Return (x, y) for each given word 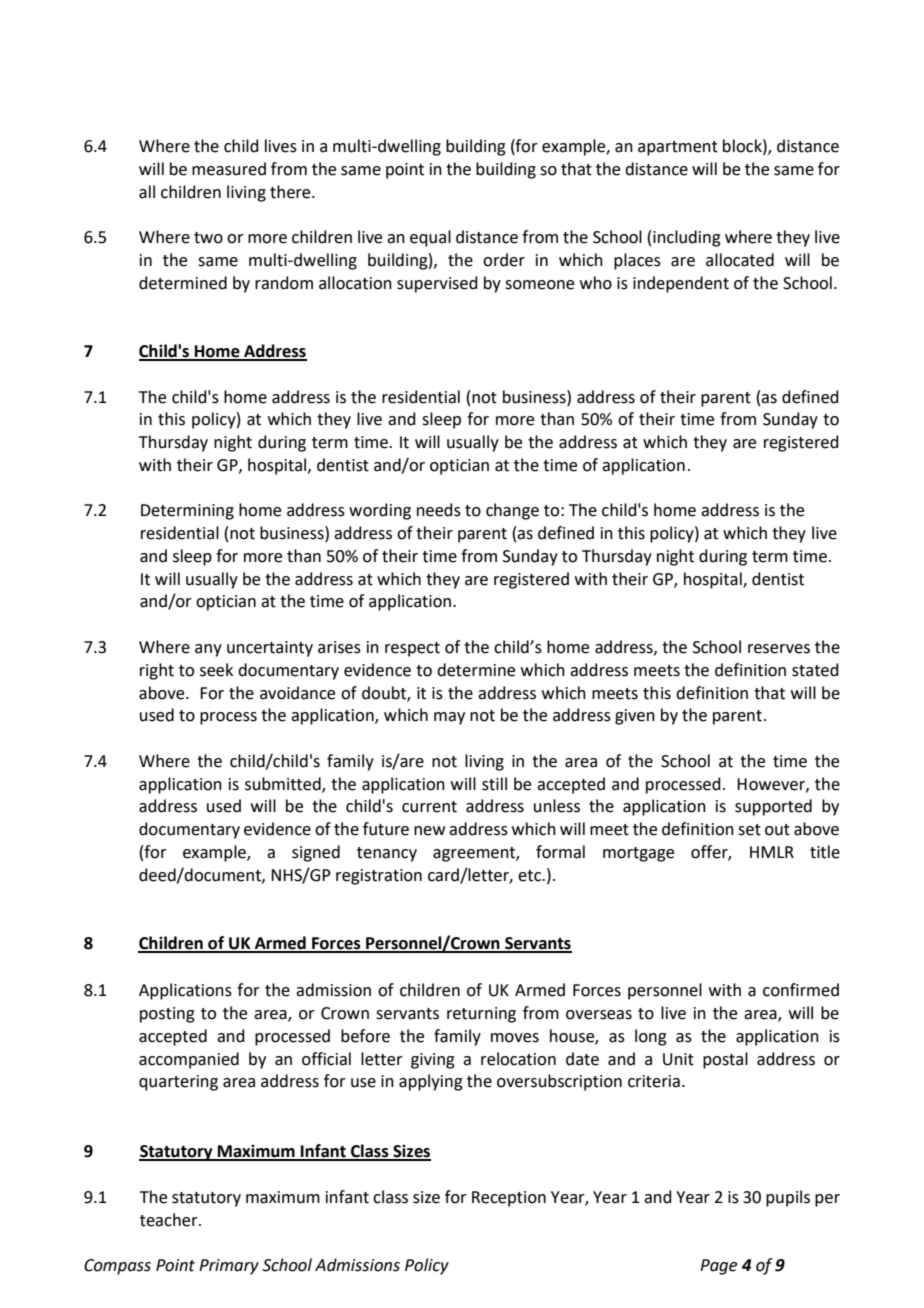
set (749, 830)
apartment (678, 148)
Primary (229, 1267)
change (512, 511)
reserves (779, 649)
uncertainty (270, 649)
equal (430, 238)
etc (530, 876)
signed (316, 853)
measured (229, 169)
